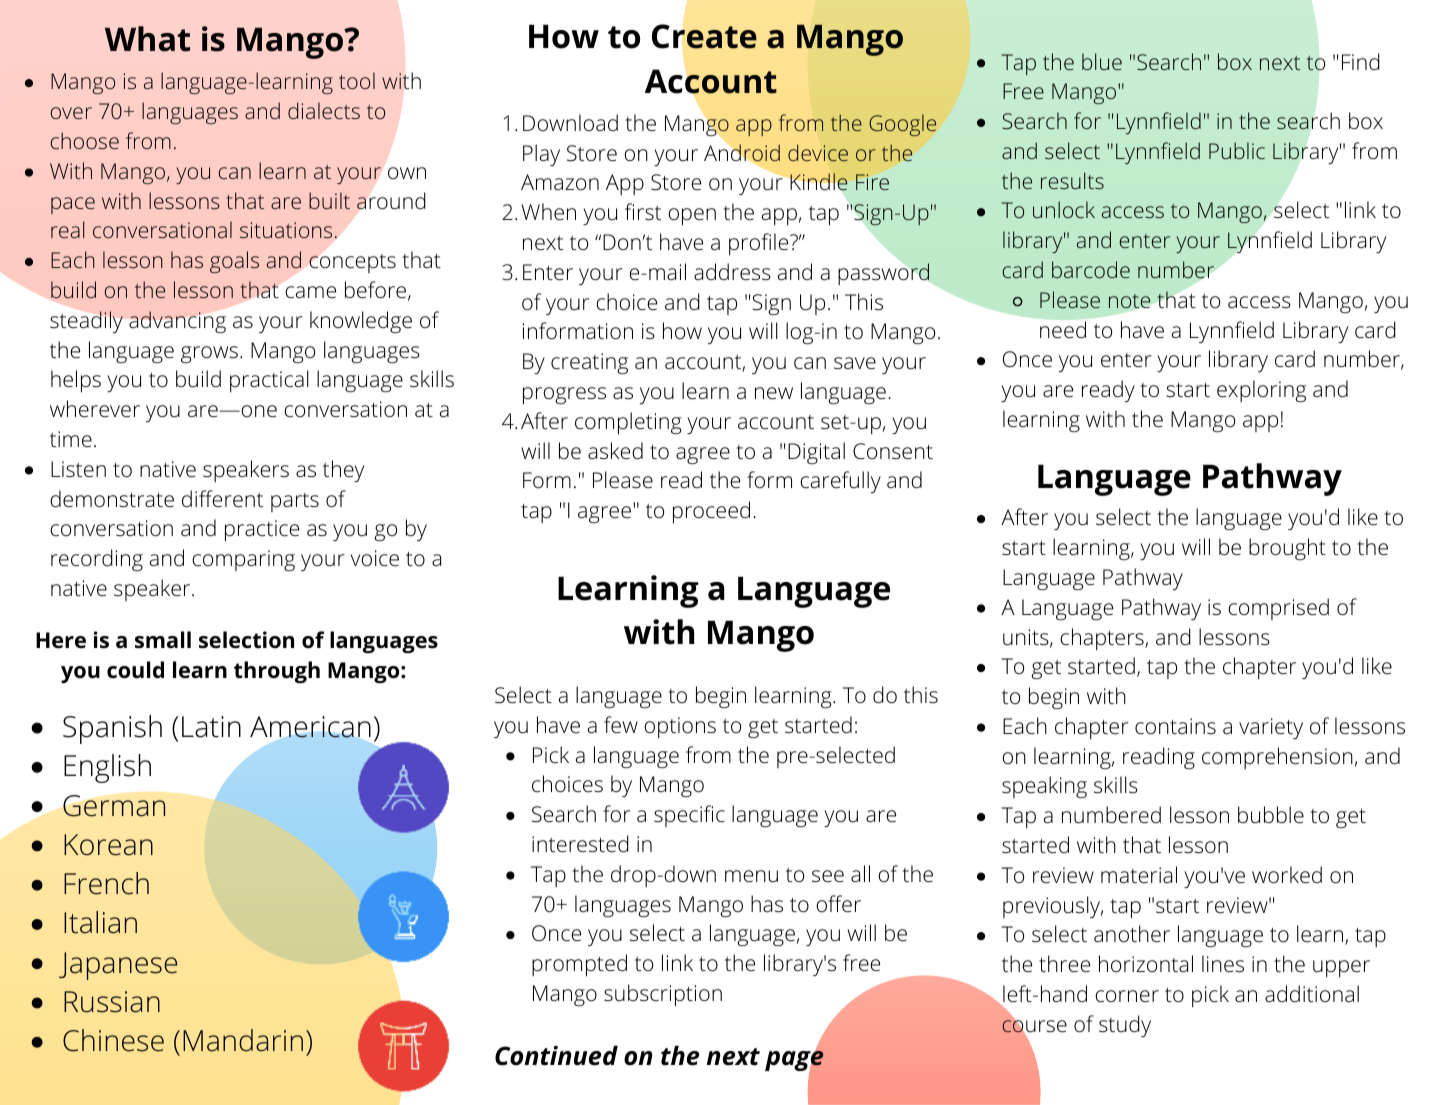  I want to click on blue, so click(1102, 61).
